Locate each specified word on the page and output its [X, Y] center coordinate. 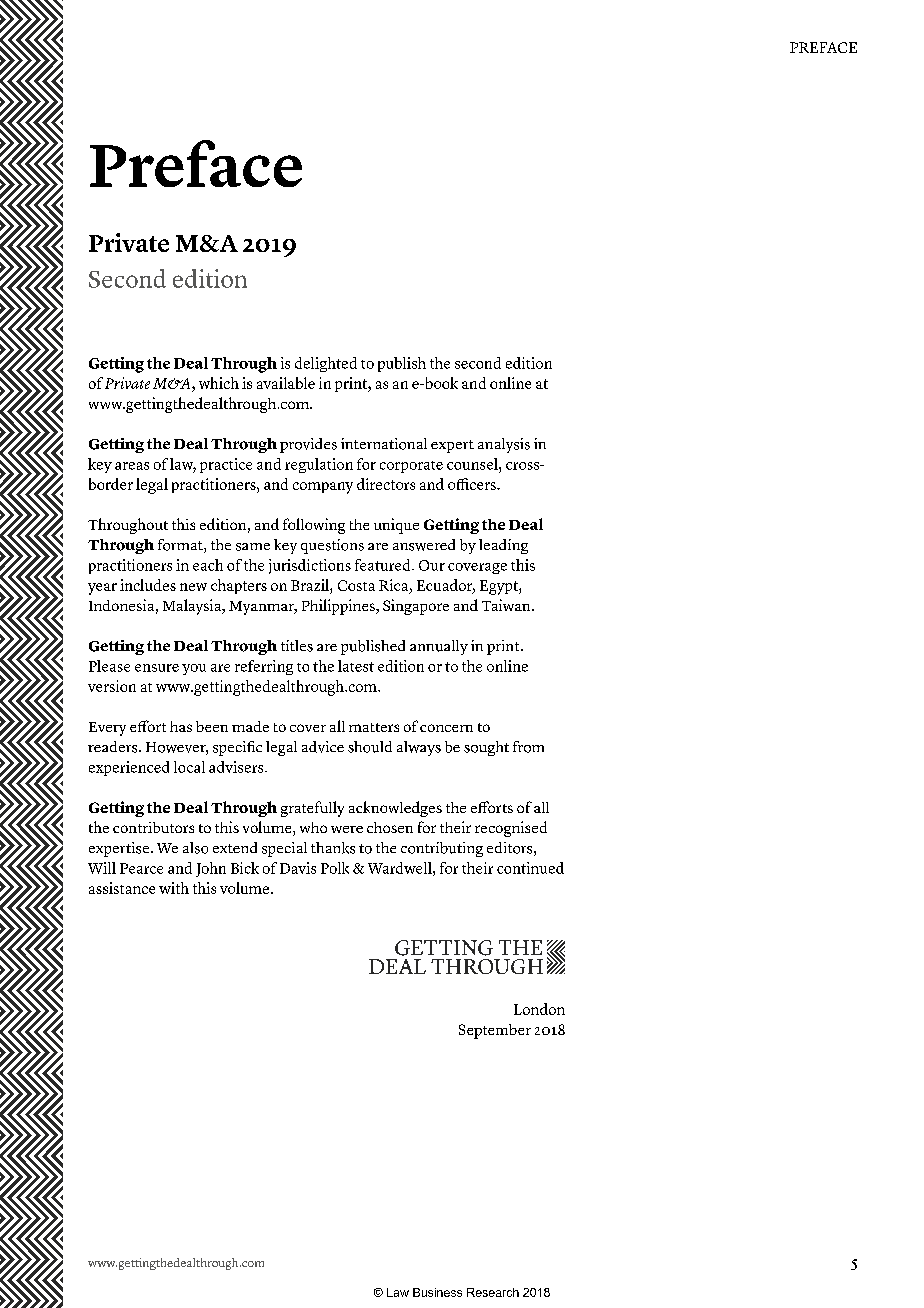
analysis [504, 445]
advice [323, 747]
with [174, 888]
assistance [122, 888]
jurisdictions [310, 566]
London [539, 1009]
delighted [326, 364]
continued [530, 868]
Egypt [500, 587]
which [219, 383]
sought [486, 748]
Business [437, 1292]
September [495, 1031]
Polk [335, 868]
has [181, 726]
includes [148, 585]
